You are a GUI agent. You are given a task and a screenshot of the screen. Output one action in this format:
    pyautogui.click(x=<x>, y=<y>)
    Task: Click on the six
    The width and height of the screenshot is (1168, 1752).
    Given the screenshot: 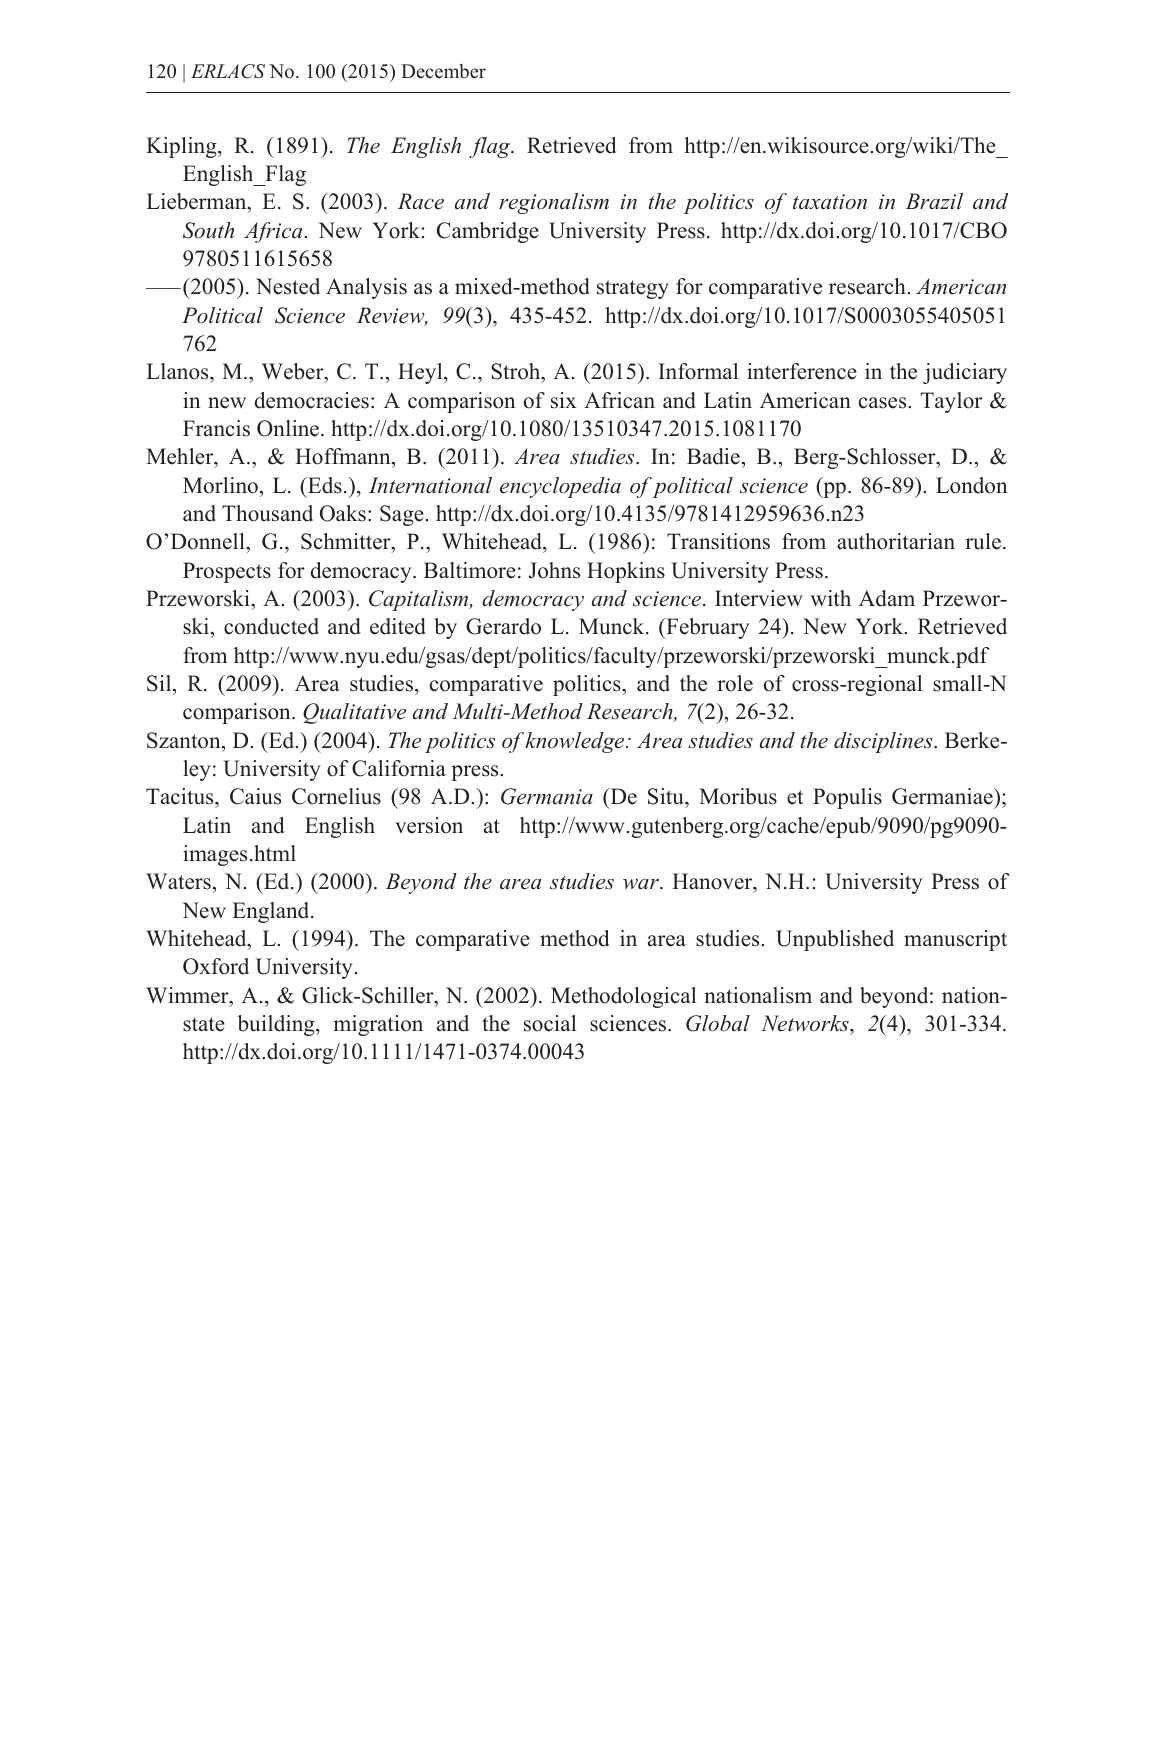 What is the action you would take?
    pyautogui.click(x=564, y=400)
